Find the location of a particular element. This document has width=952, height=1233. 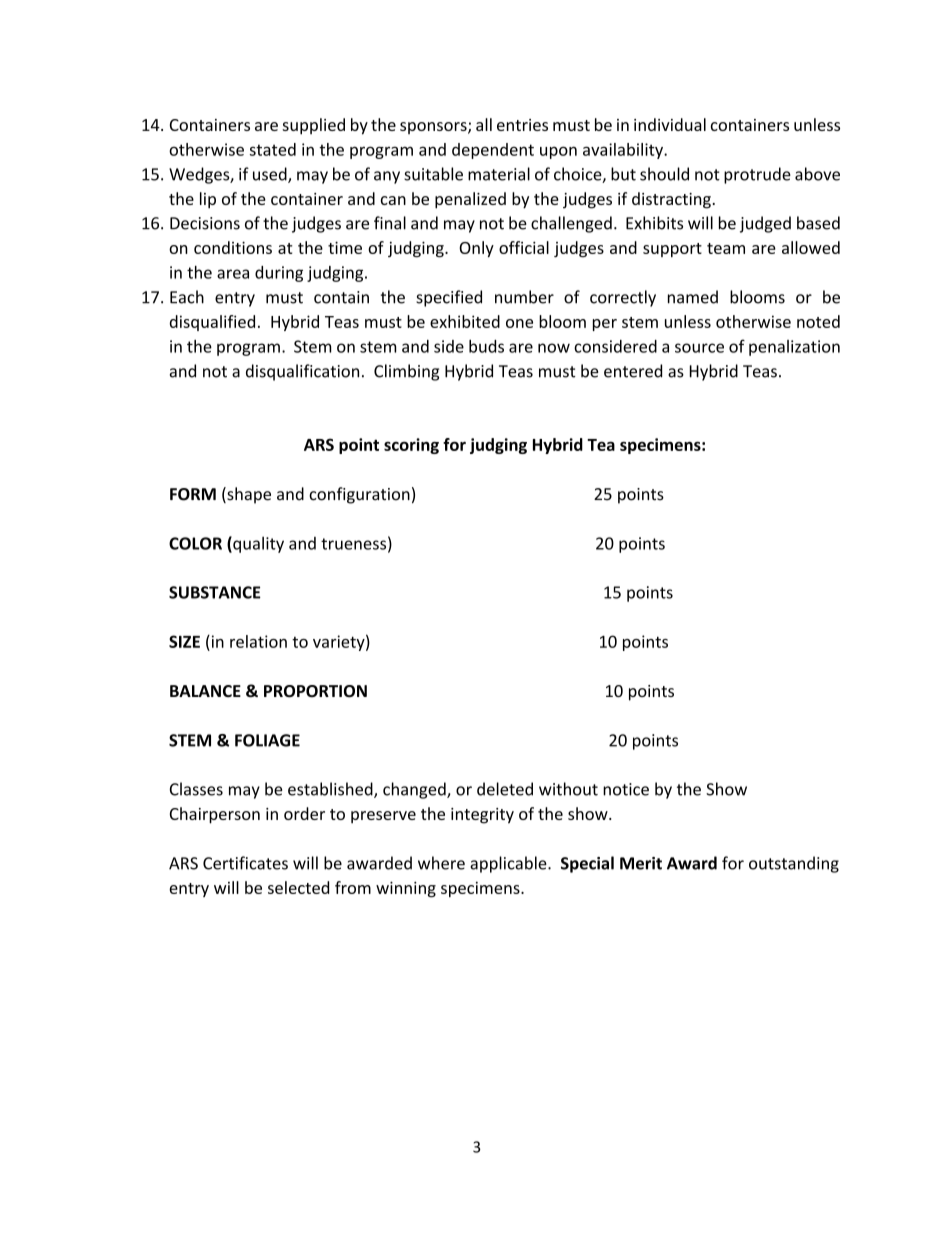

source is located at coordinates (699, 348).
